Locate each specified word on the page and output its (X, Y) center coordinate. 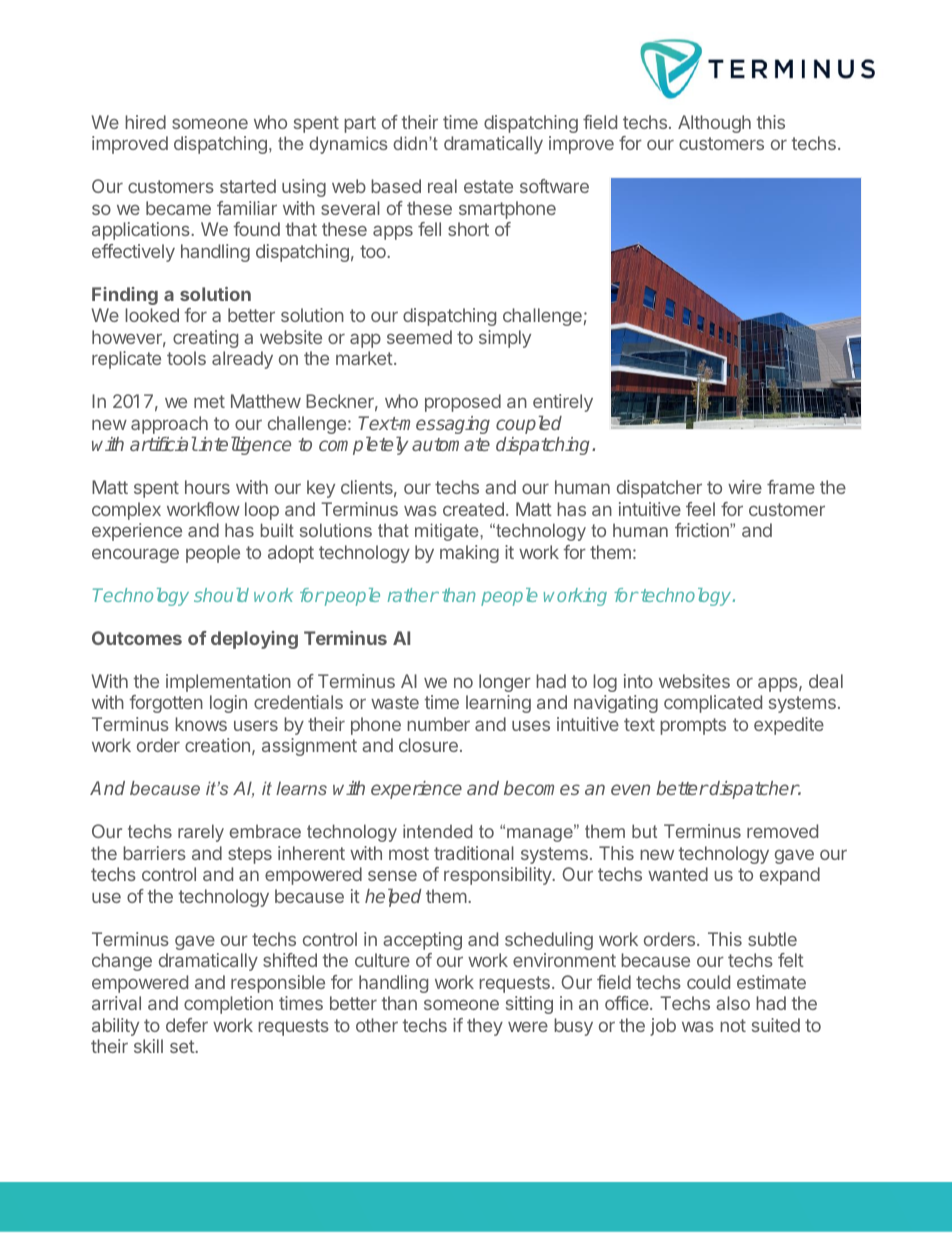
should (221, 595)
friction (703, 530)
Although (714, 124)
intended (437, 831)
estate (488, 186)
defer (187, 1025)
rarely (201, 833)
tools (186, 358)
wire (745, 487)
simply (505, 339)
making (469, 554)
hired (145, 122)
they (485, 1027)
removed (782, 831)
